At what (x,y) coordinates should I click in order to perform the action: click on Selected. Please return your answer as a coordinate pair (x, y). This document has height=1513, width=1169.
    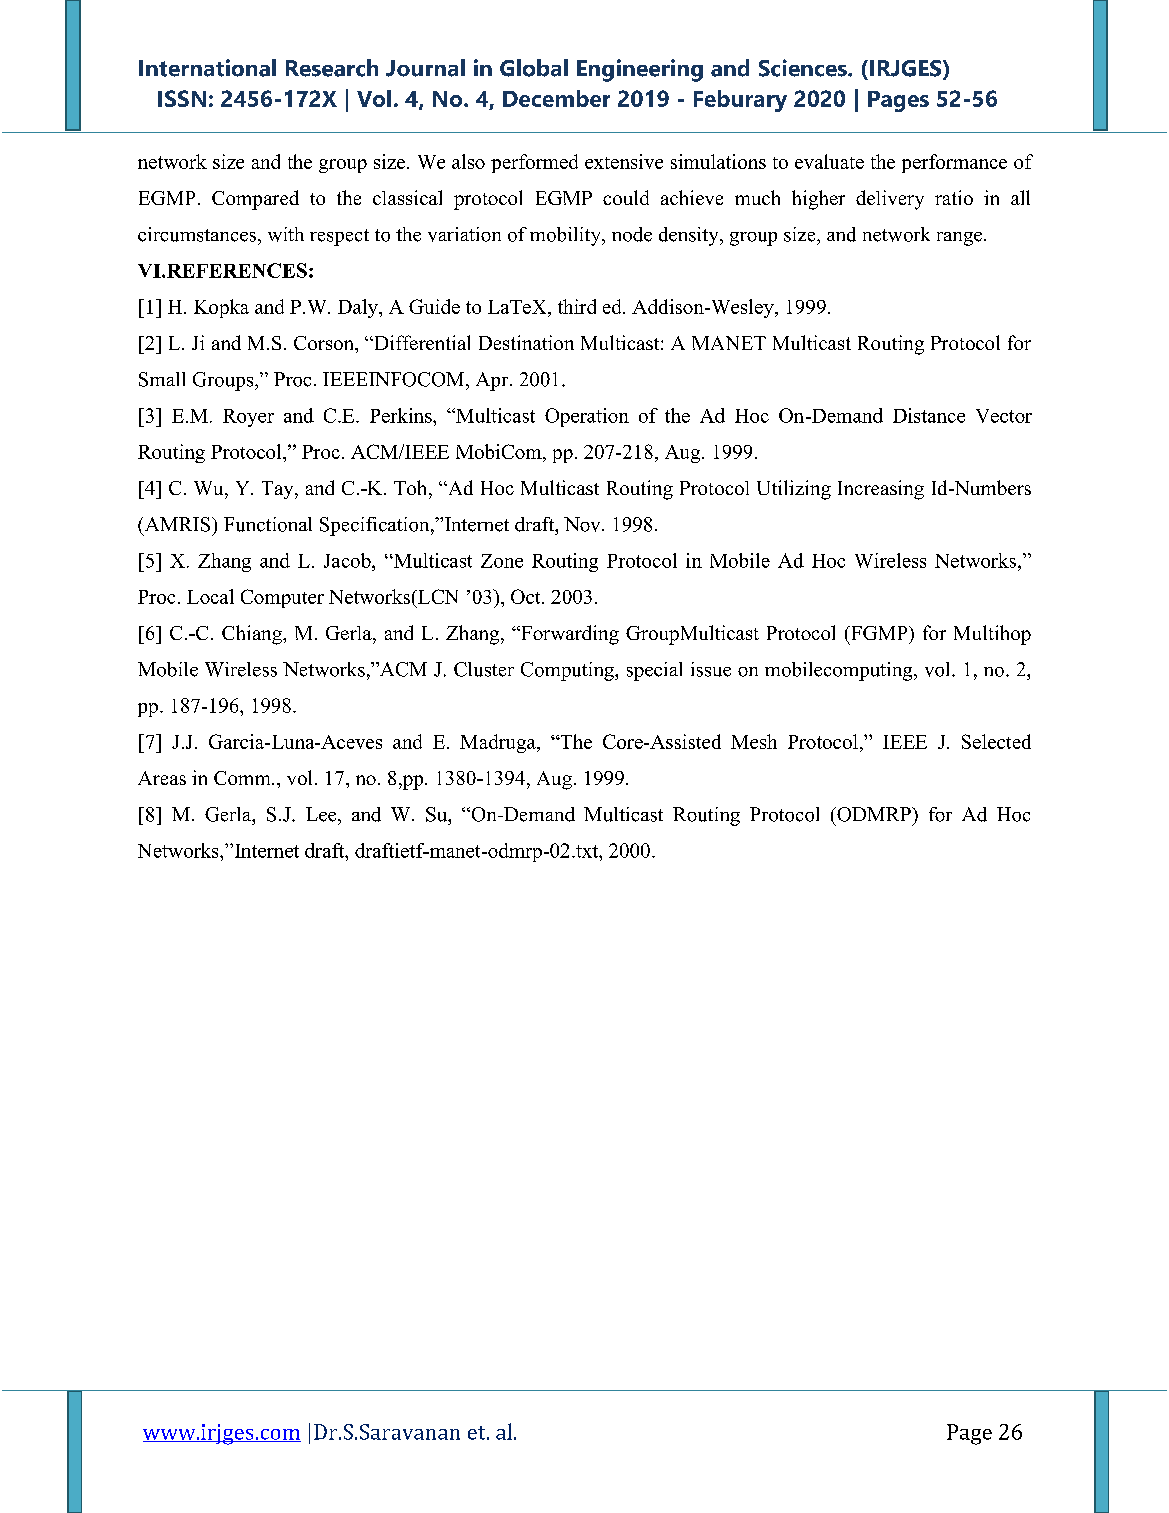
    Looking at the image, I should click on (996, 741).
